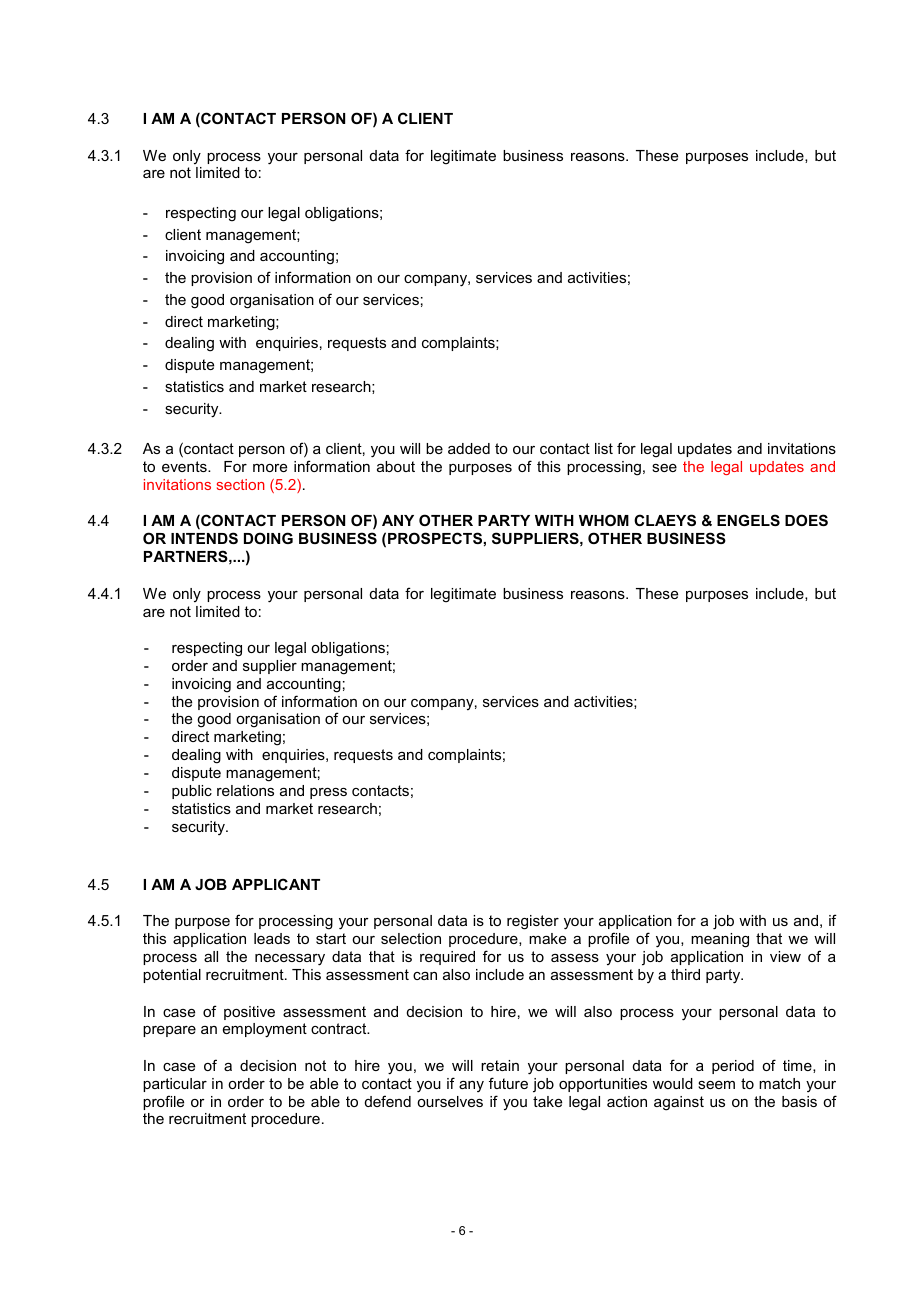 This screenshot has height=1308, width=924. Describe the element at coordinates (270, 468) in the screenshot. I see `more` at that location.
